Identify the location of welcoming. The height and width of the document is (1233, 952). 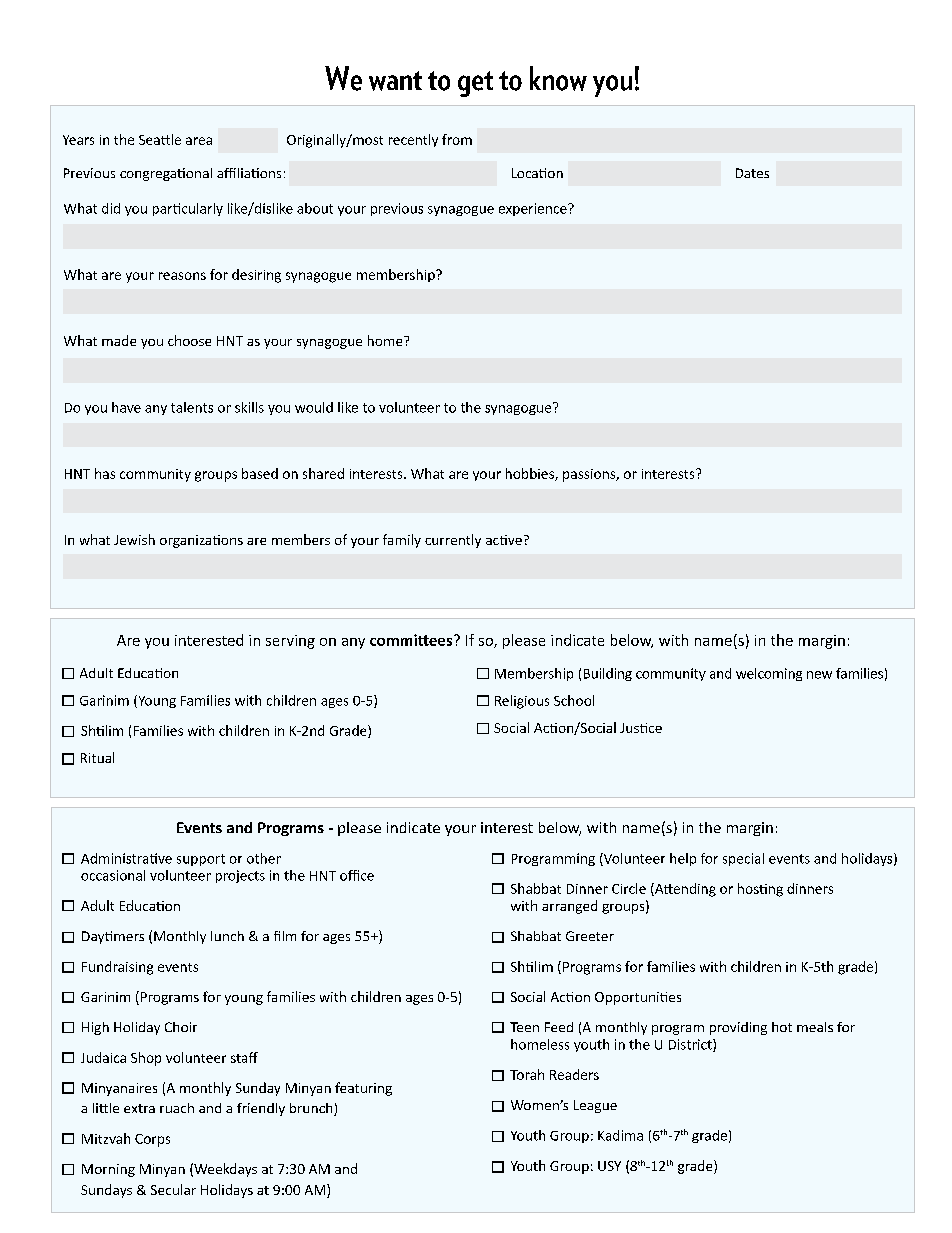
(769, 674).
